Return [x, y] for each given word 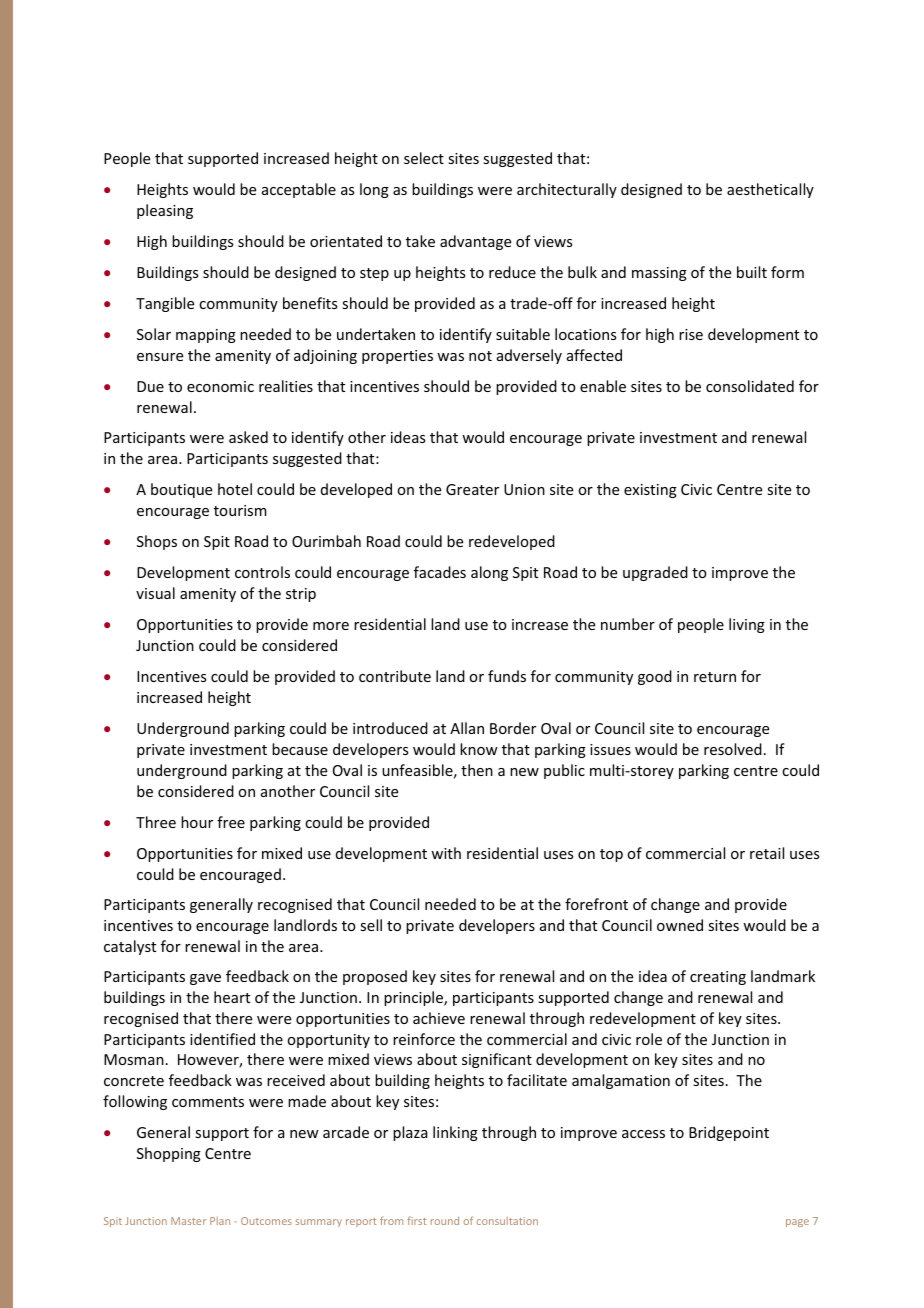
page [797, 1223]
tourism [240, 510]
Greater [472, 489]
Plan [220, 1221]
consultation [507, 1221]
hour [197, 822]
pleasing [165, 211]
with [446, 853]
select [424, 158]
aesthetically [770, 190]
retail [767, 853]
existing [650, 491]
